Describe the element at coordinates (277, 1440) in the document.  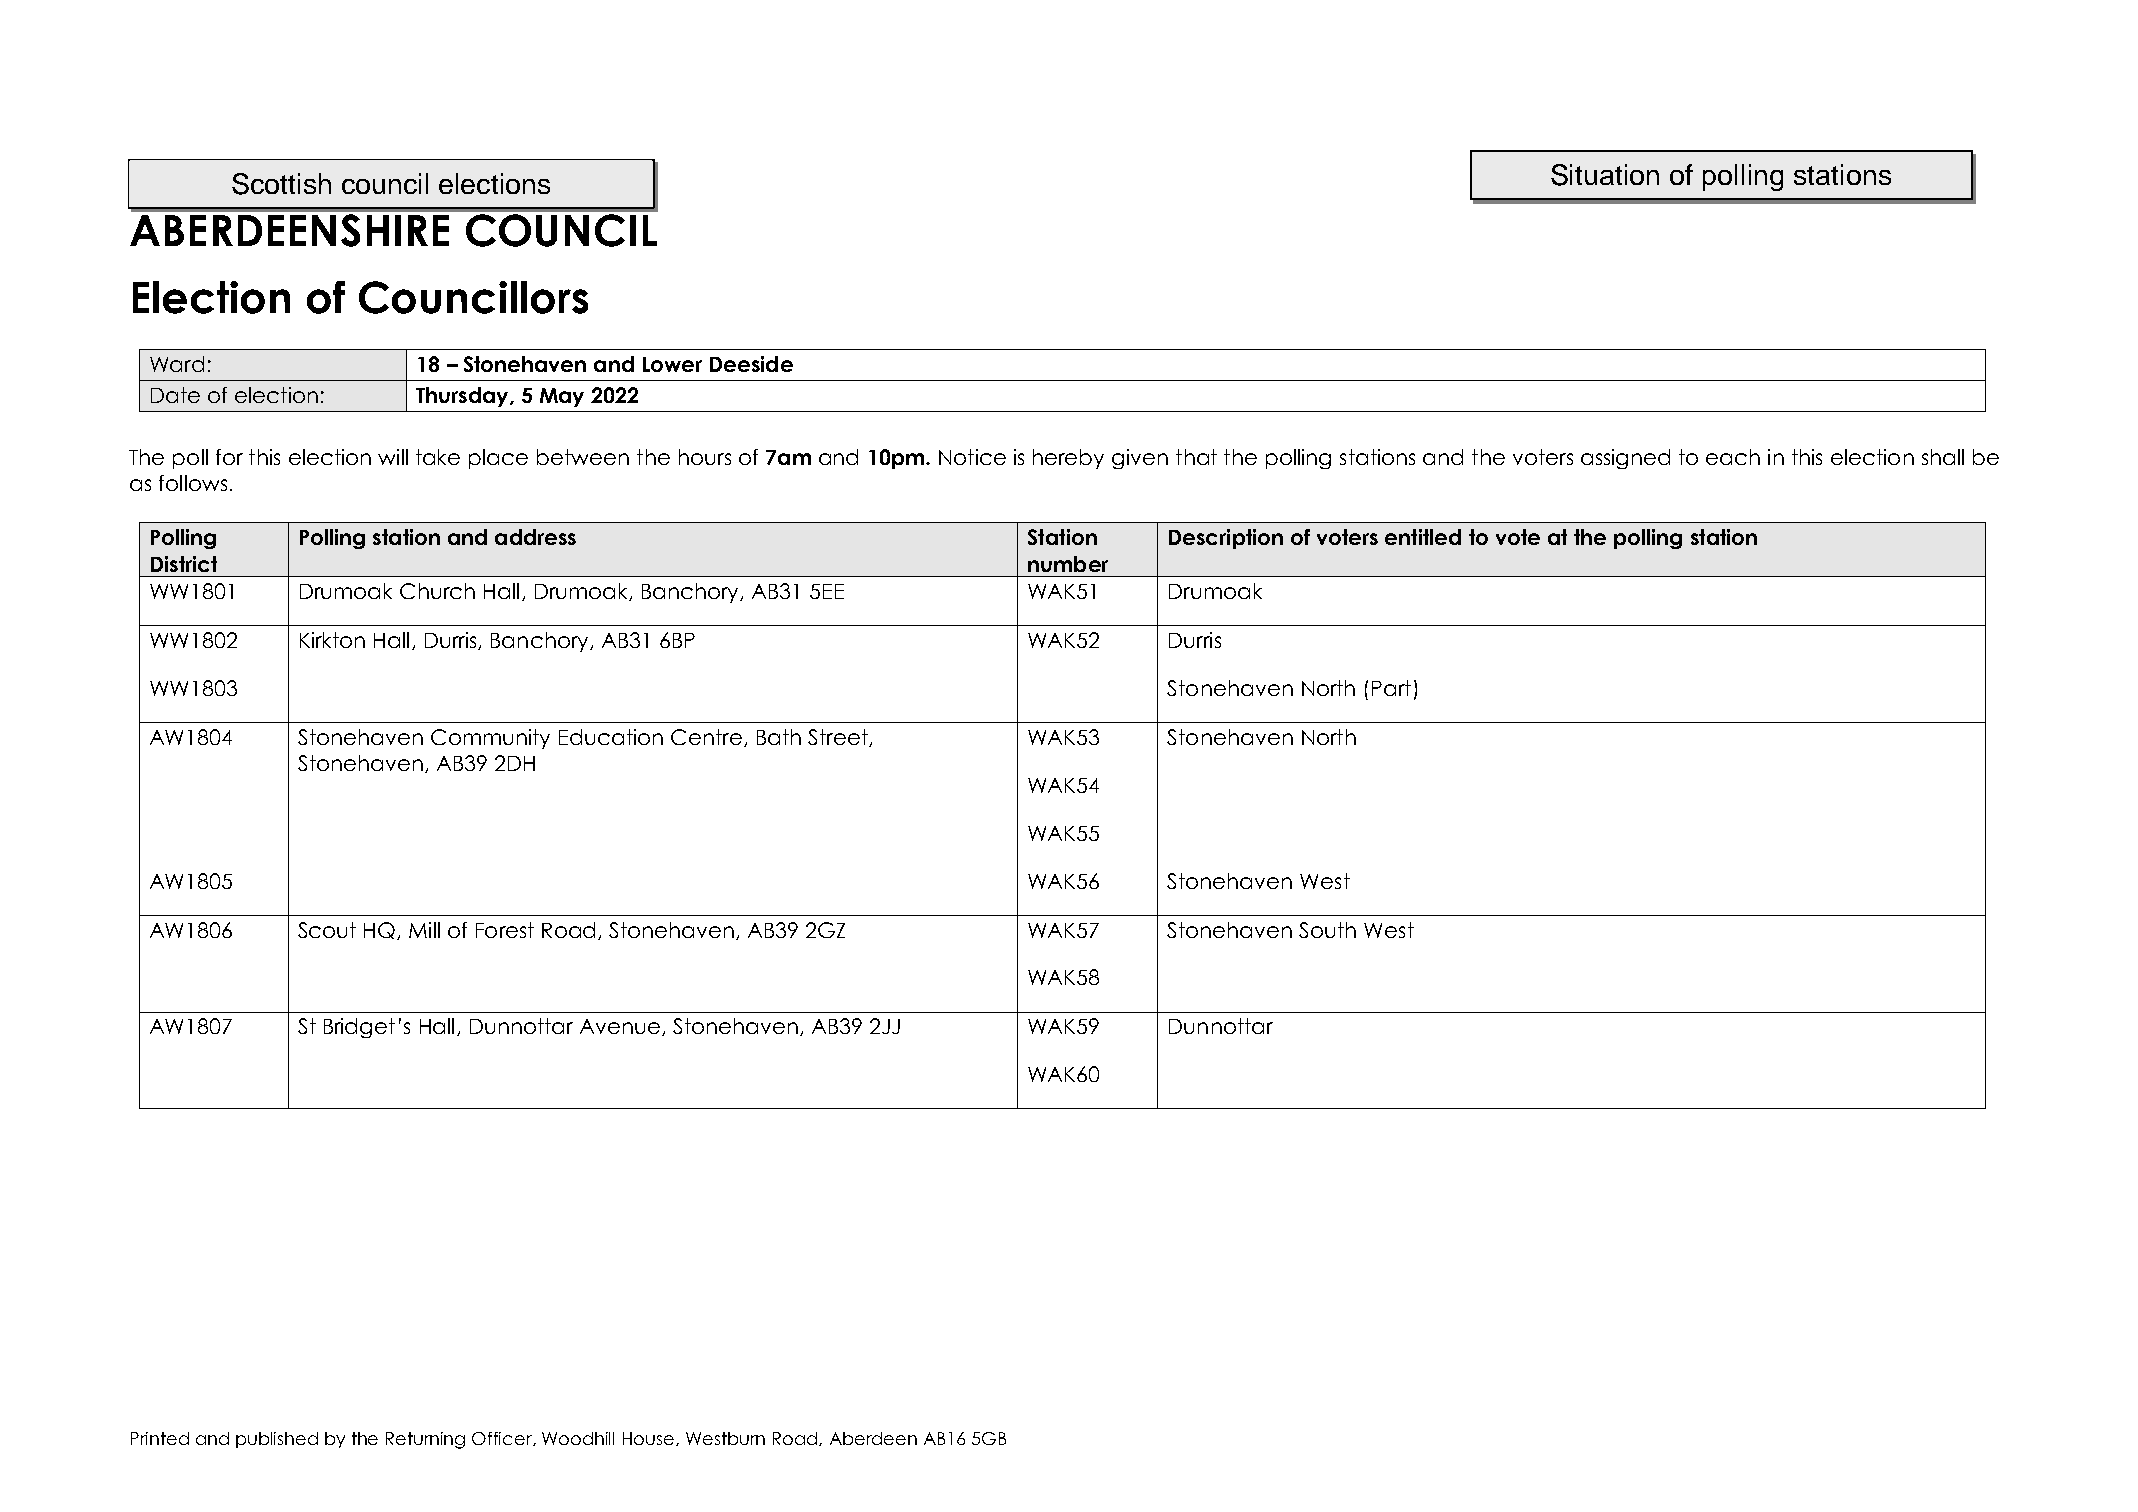
I see `published` at that location.
